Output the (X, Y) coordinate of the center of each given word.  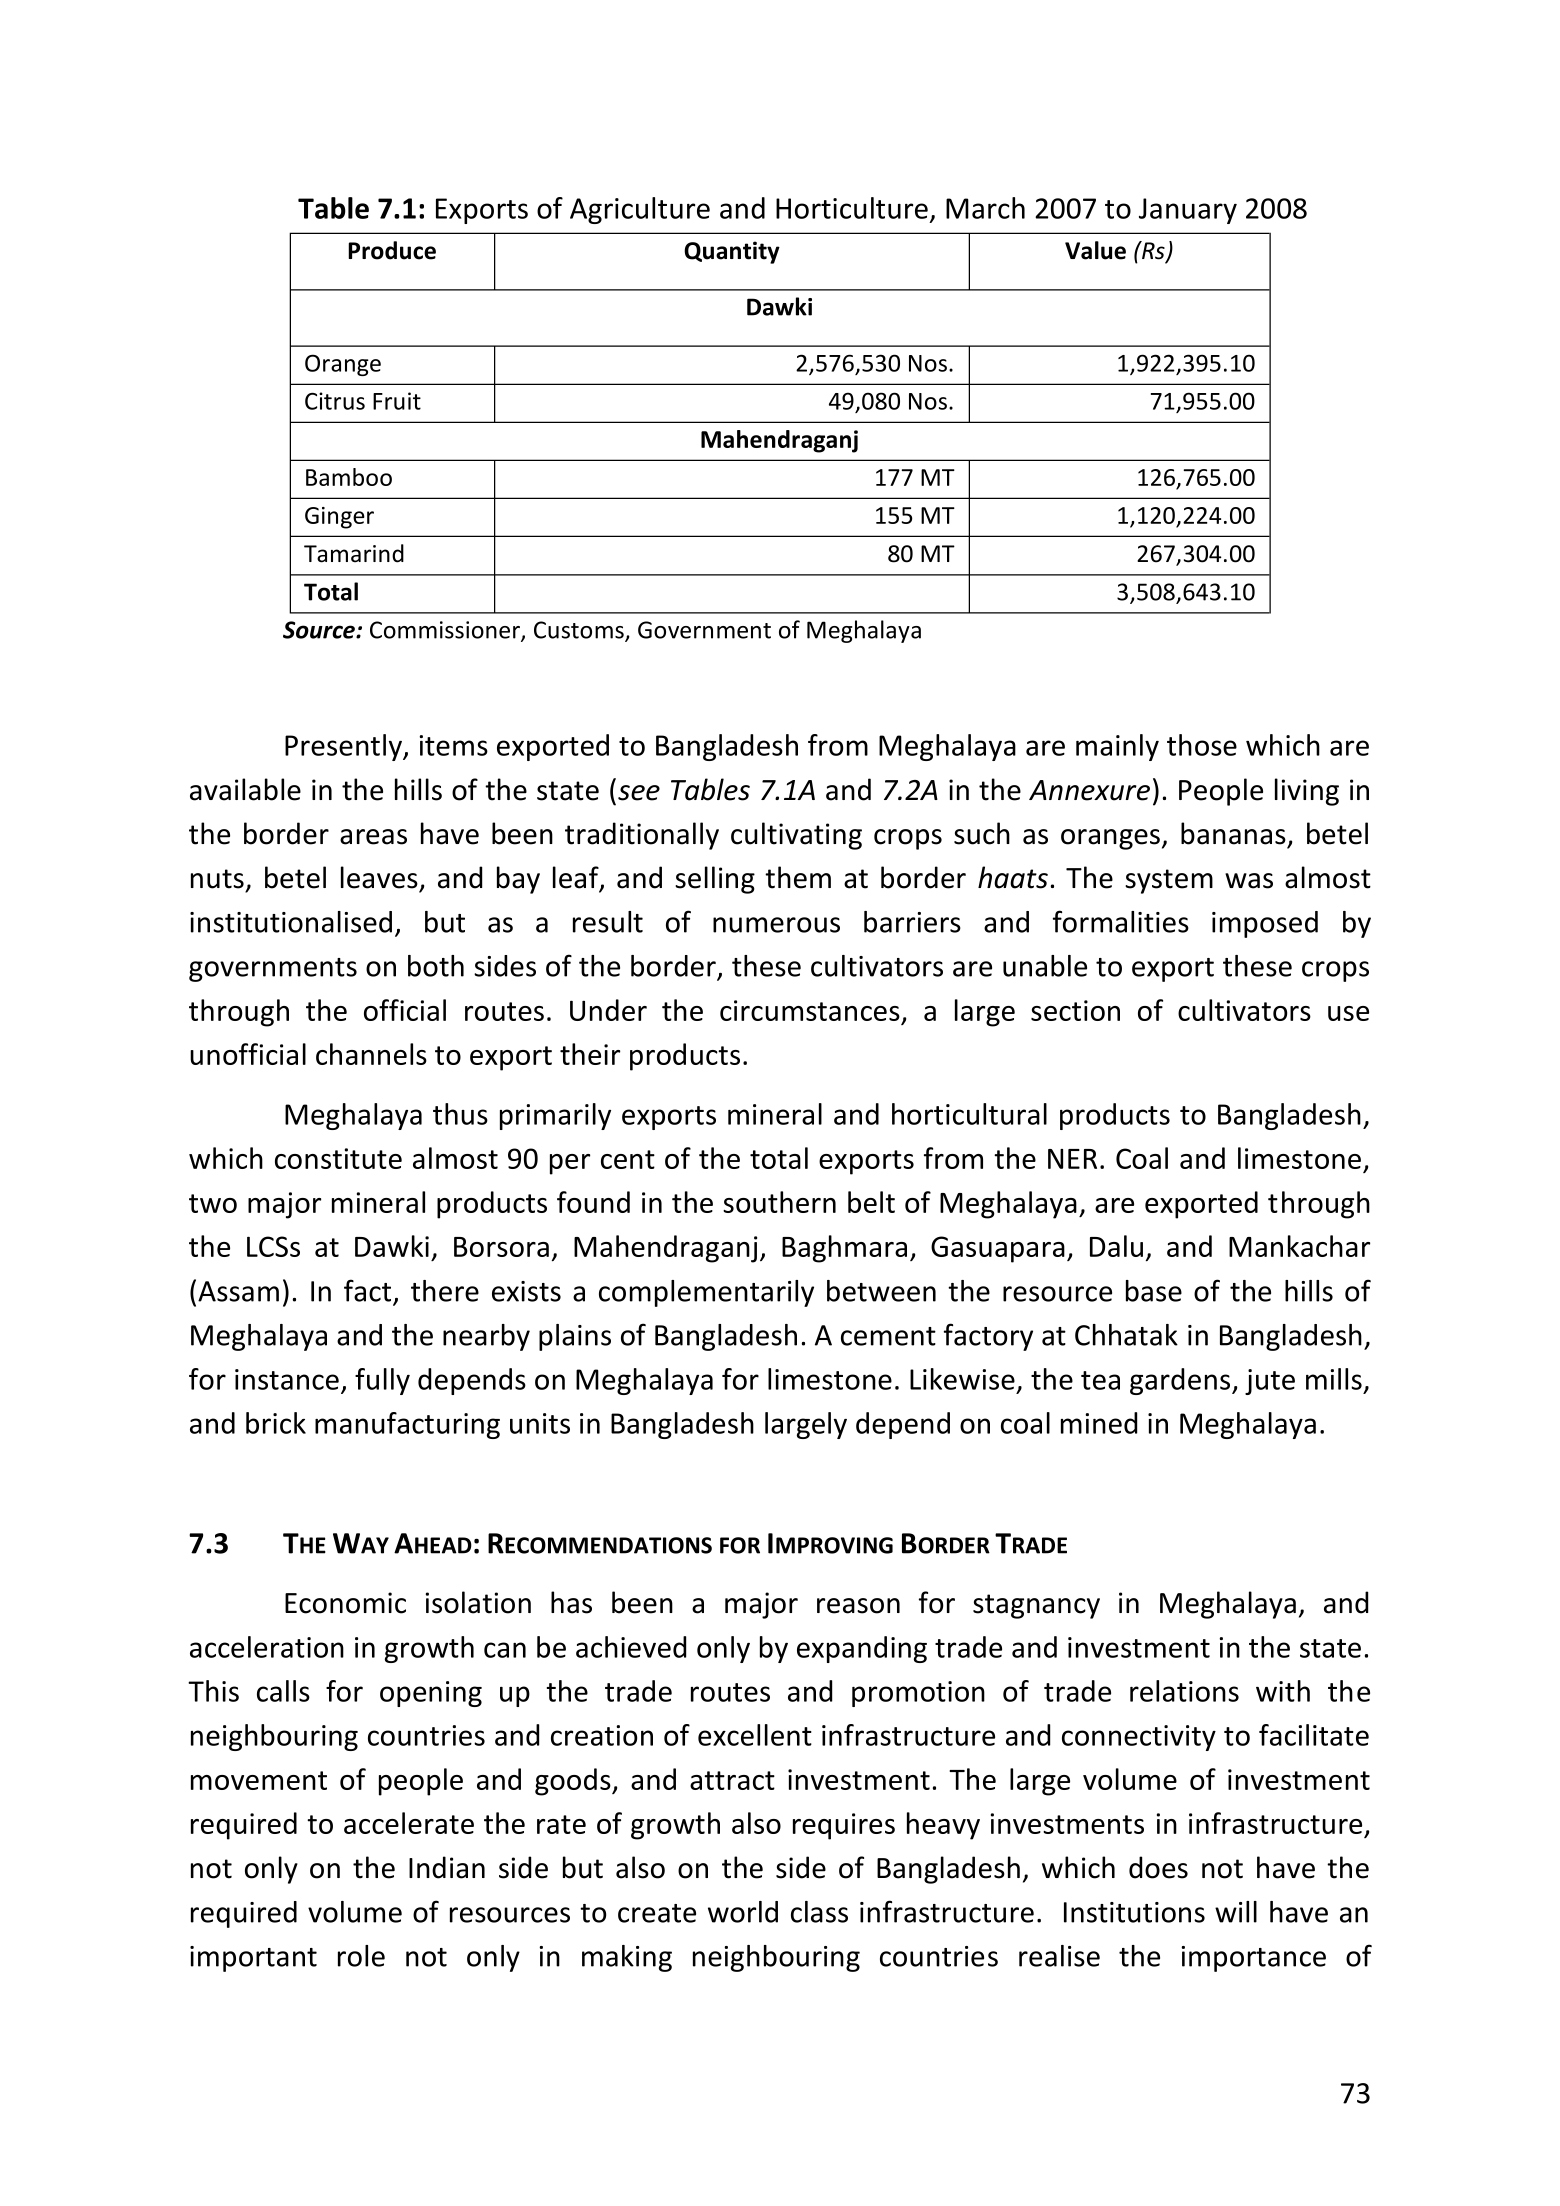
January (1188, 211)
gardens (1181, 1381)
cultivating (796, 836)
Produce (392, 250)
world (743, 1912)
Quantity (732, 252)
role (361, 1956)
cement (888, 1336)
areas (373, 837)
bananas (1233, 833)
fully (382, 1381)
